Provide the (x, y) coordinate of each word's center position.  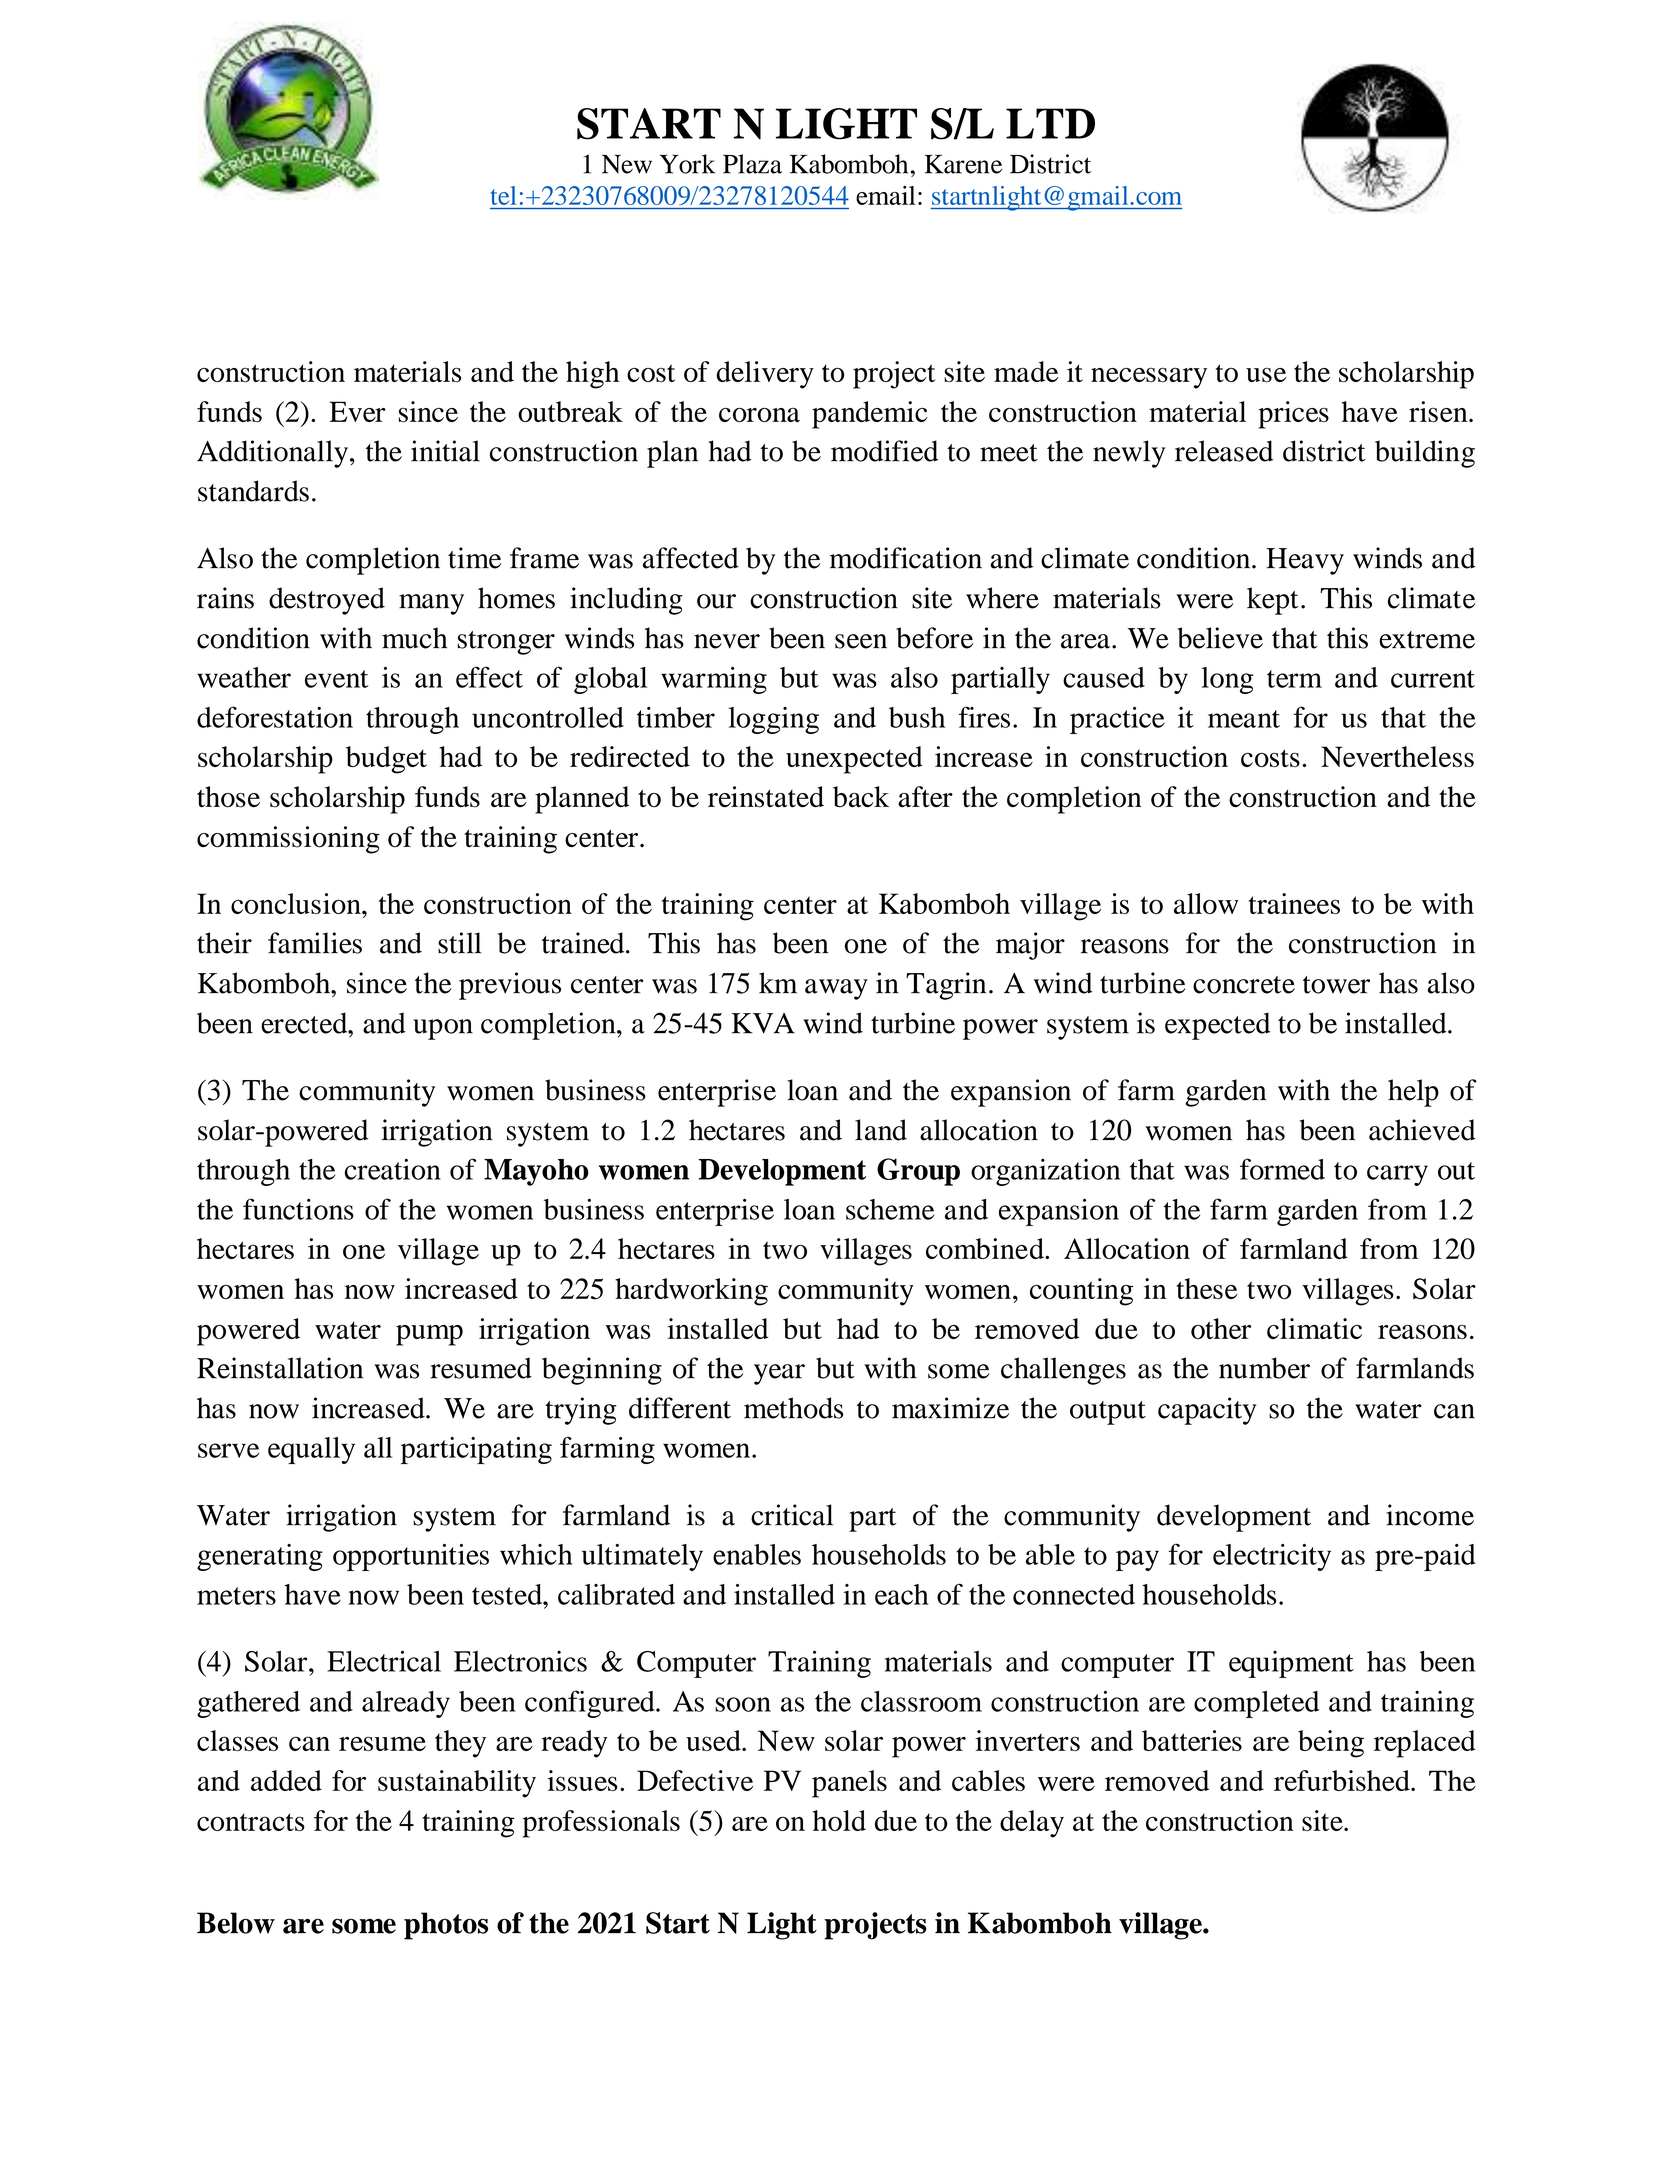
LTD (1050, 123)
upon (443, 1029)
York (687, 164)
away (836, 989)
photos (446, 1926)
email (886, 195)
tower (1336, 985)
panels (849, 1784)
